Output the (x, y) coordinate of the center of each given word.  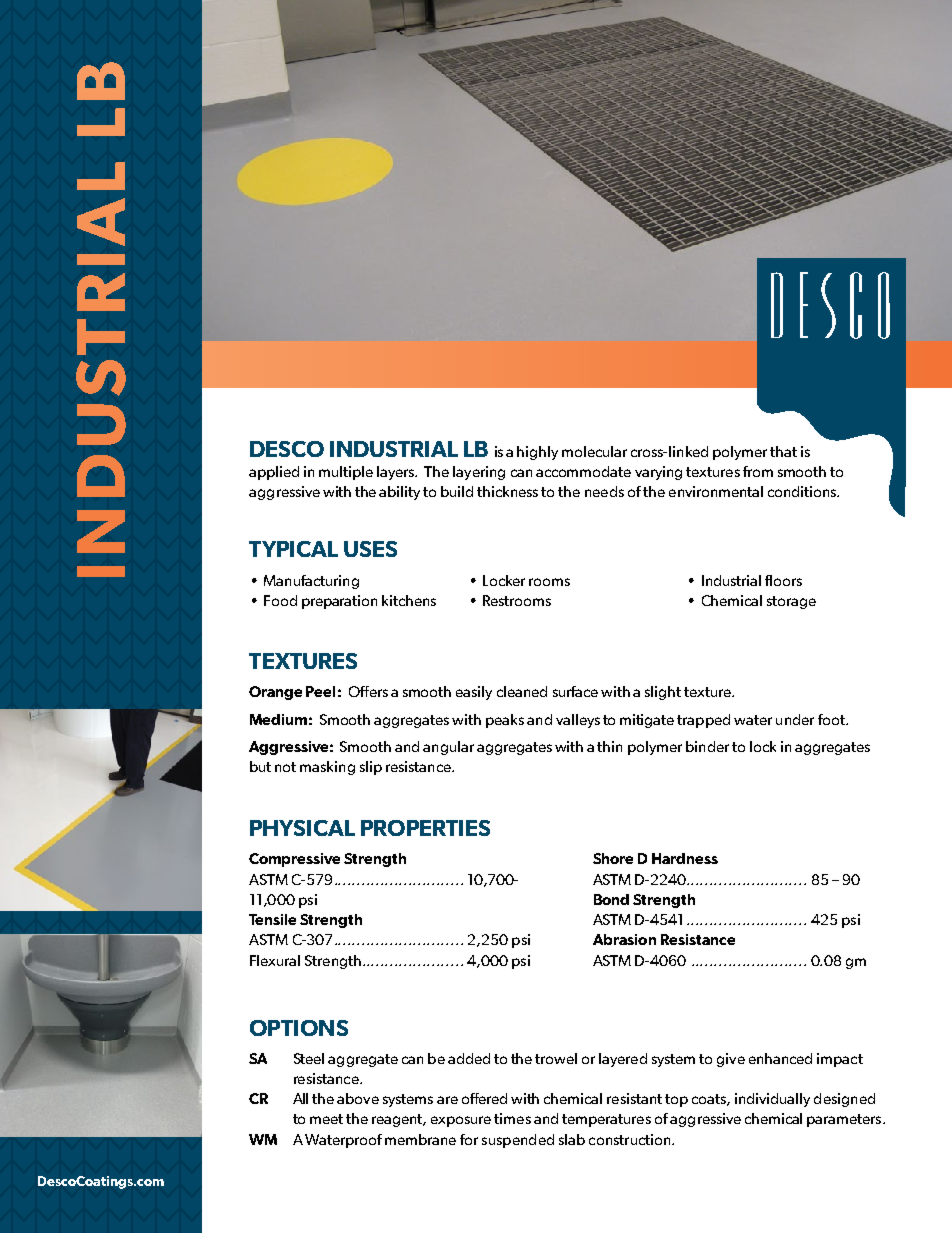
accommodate (583, 471)
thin (609, 746)
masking (327, 768)
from (758, 471)
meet (326, 1119)
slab (572, 1139)
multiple (346, 473)
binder (707, 746)
